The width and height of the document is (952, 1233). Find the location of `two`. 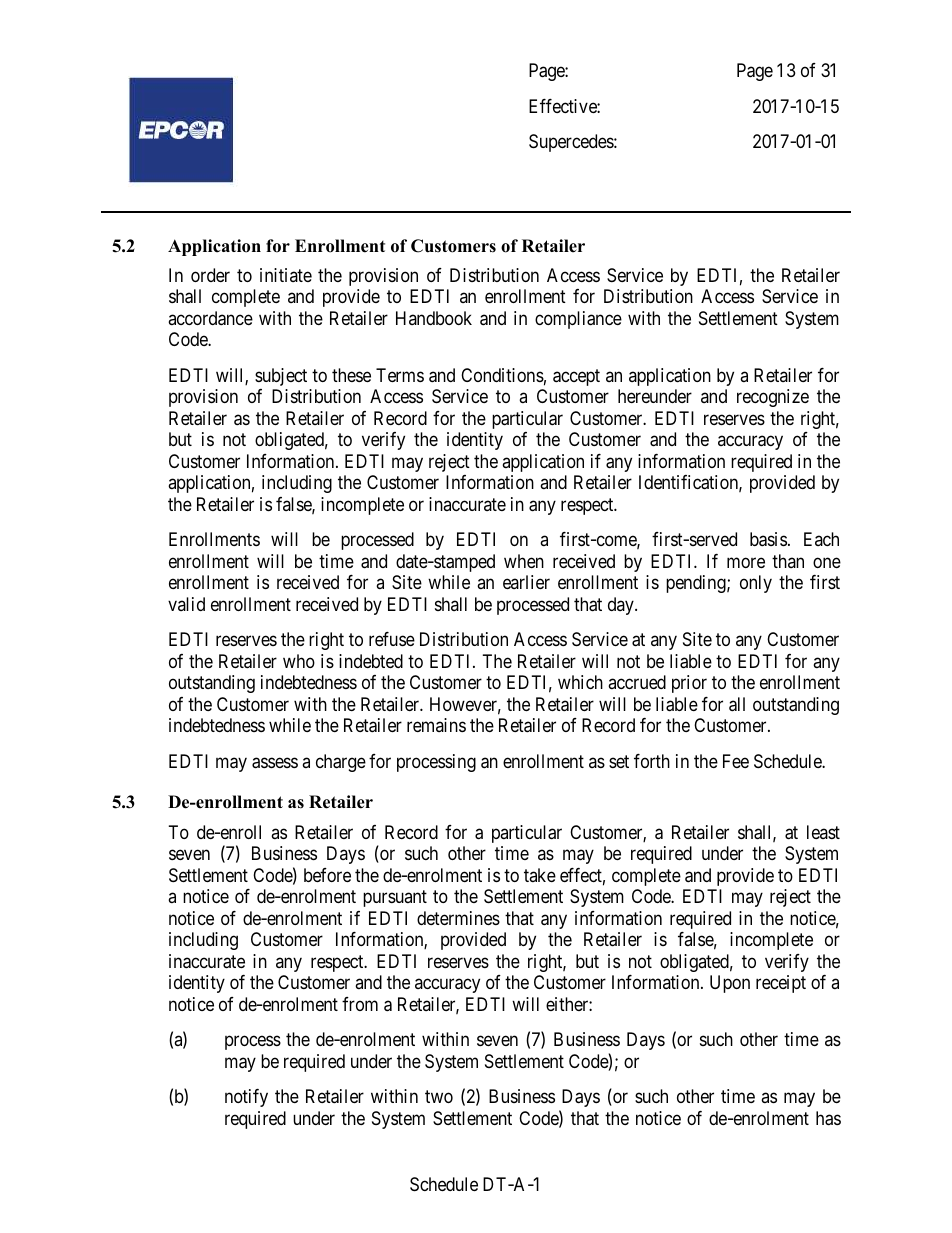

two is located at coordinates (439, 1096).
